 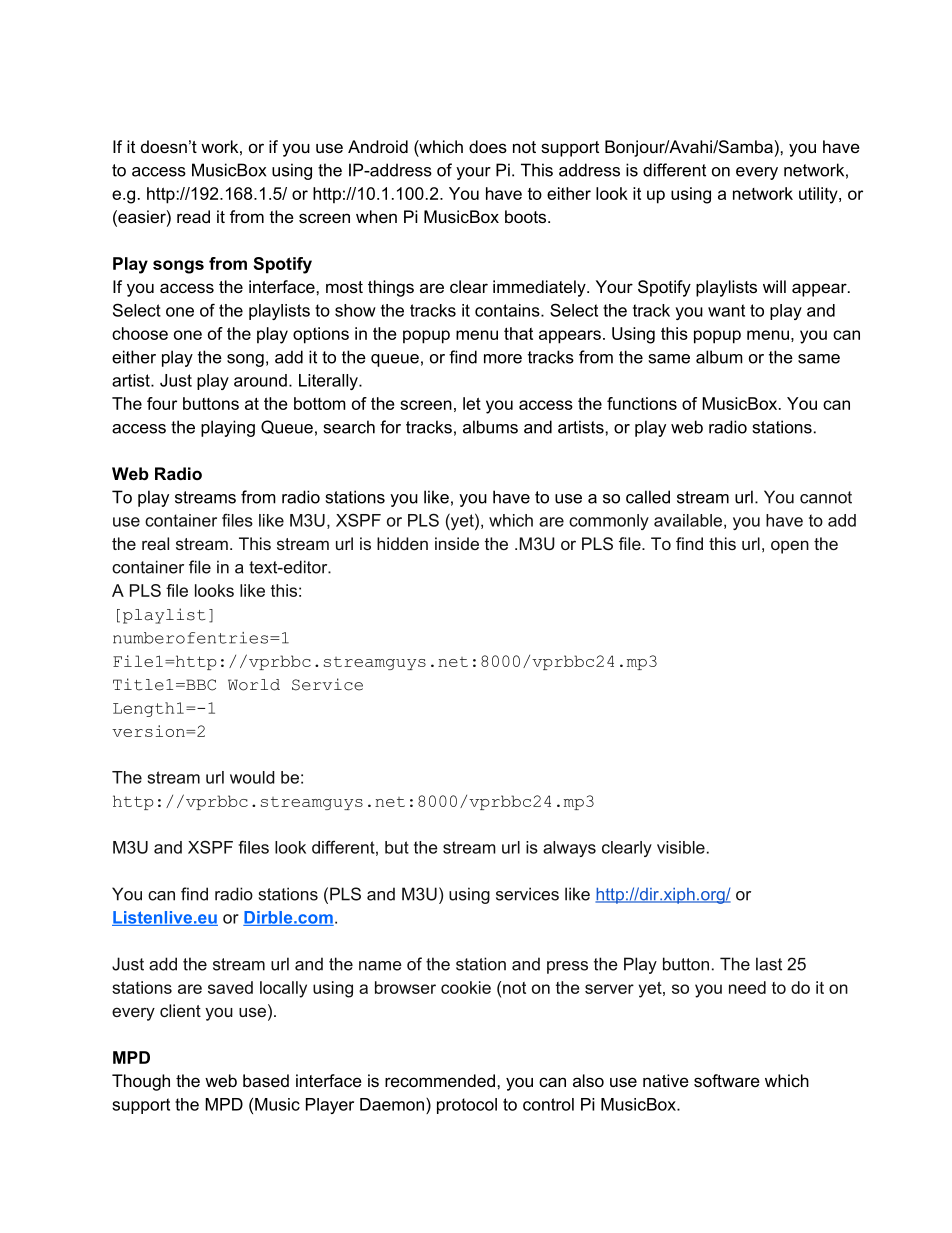 I want to click on around, so click(x=260, y=380).
